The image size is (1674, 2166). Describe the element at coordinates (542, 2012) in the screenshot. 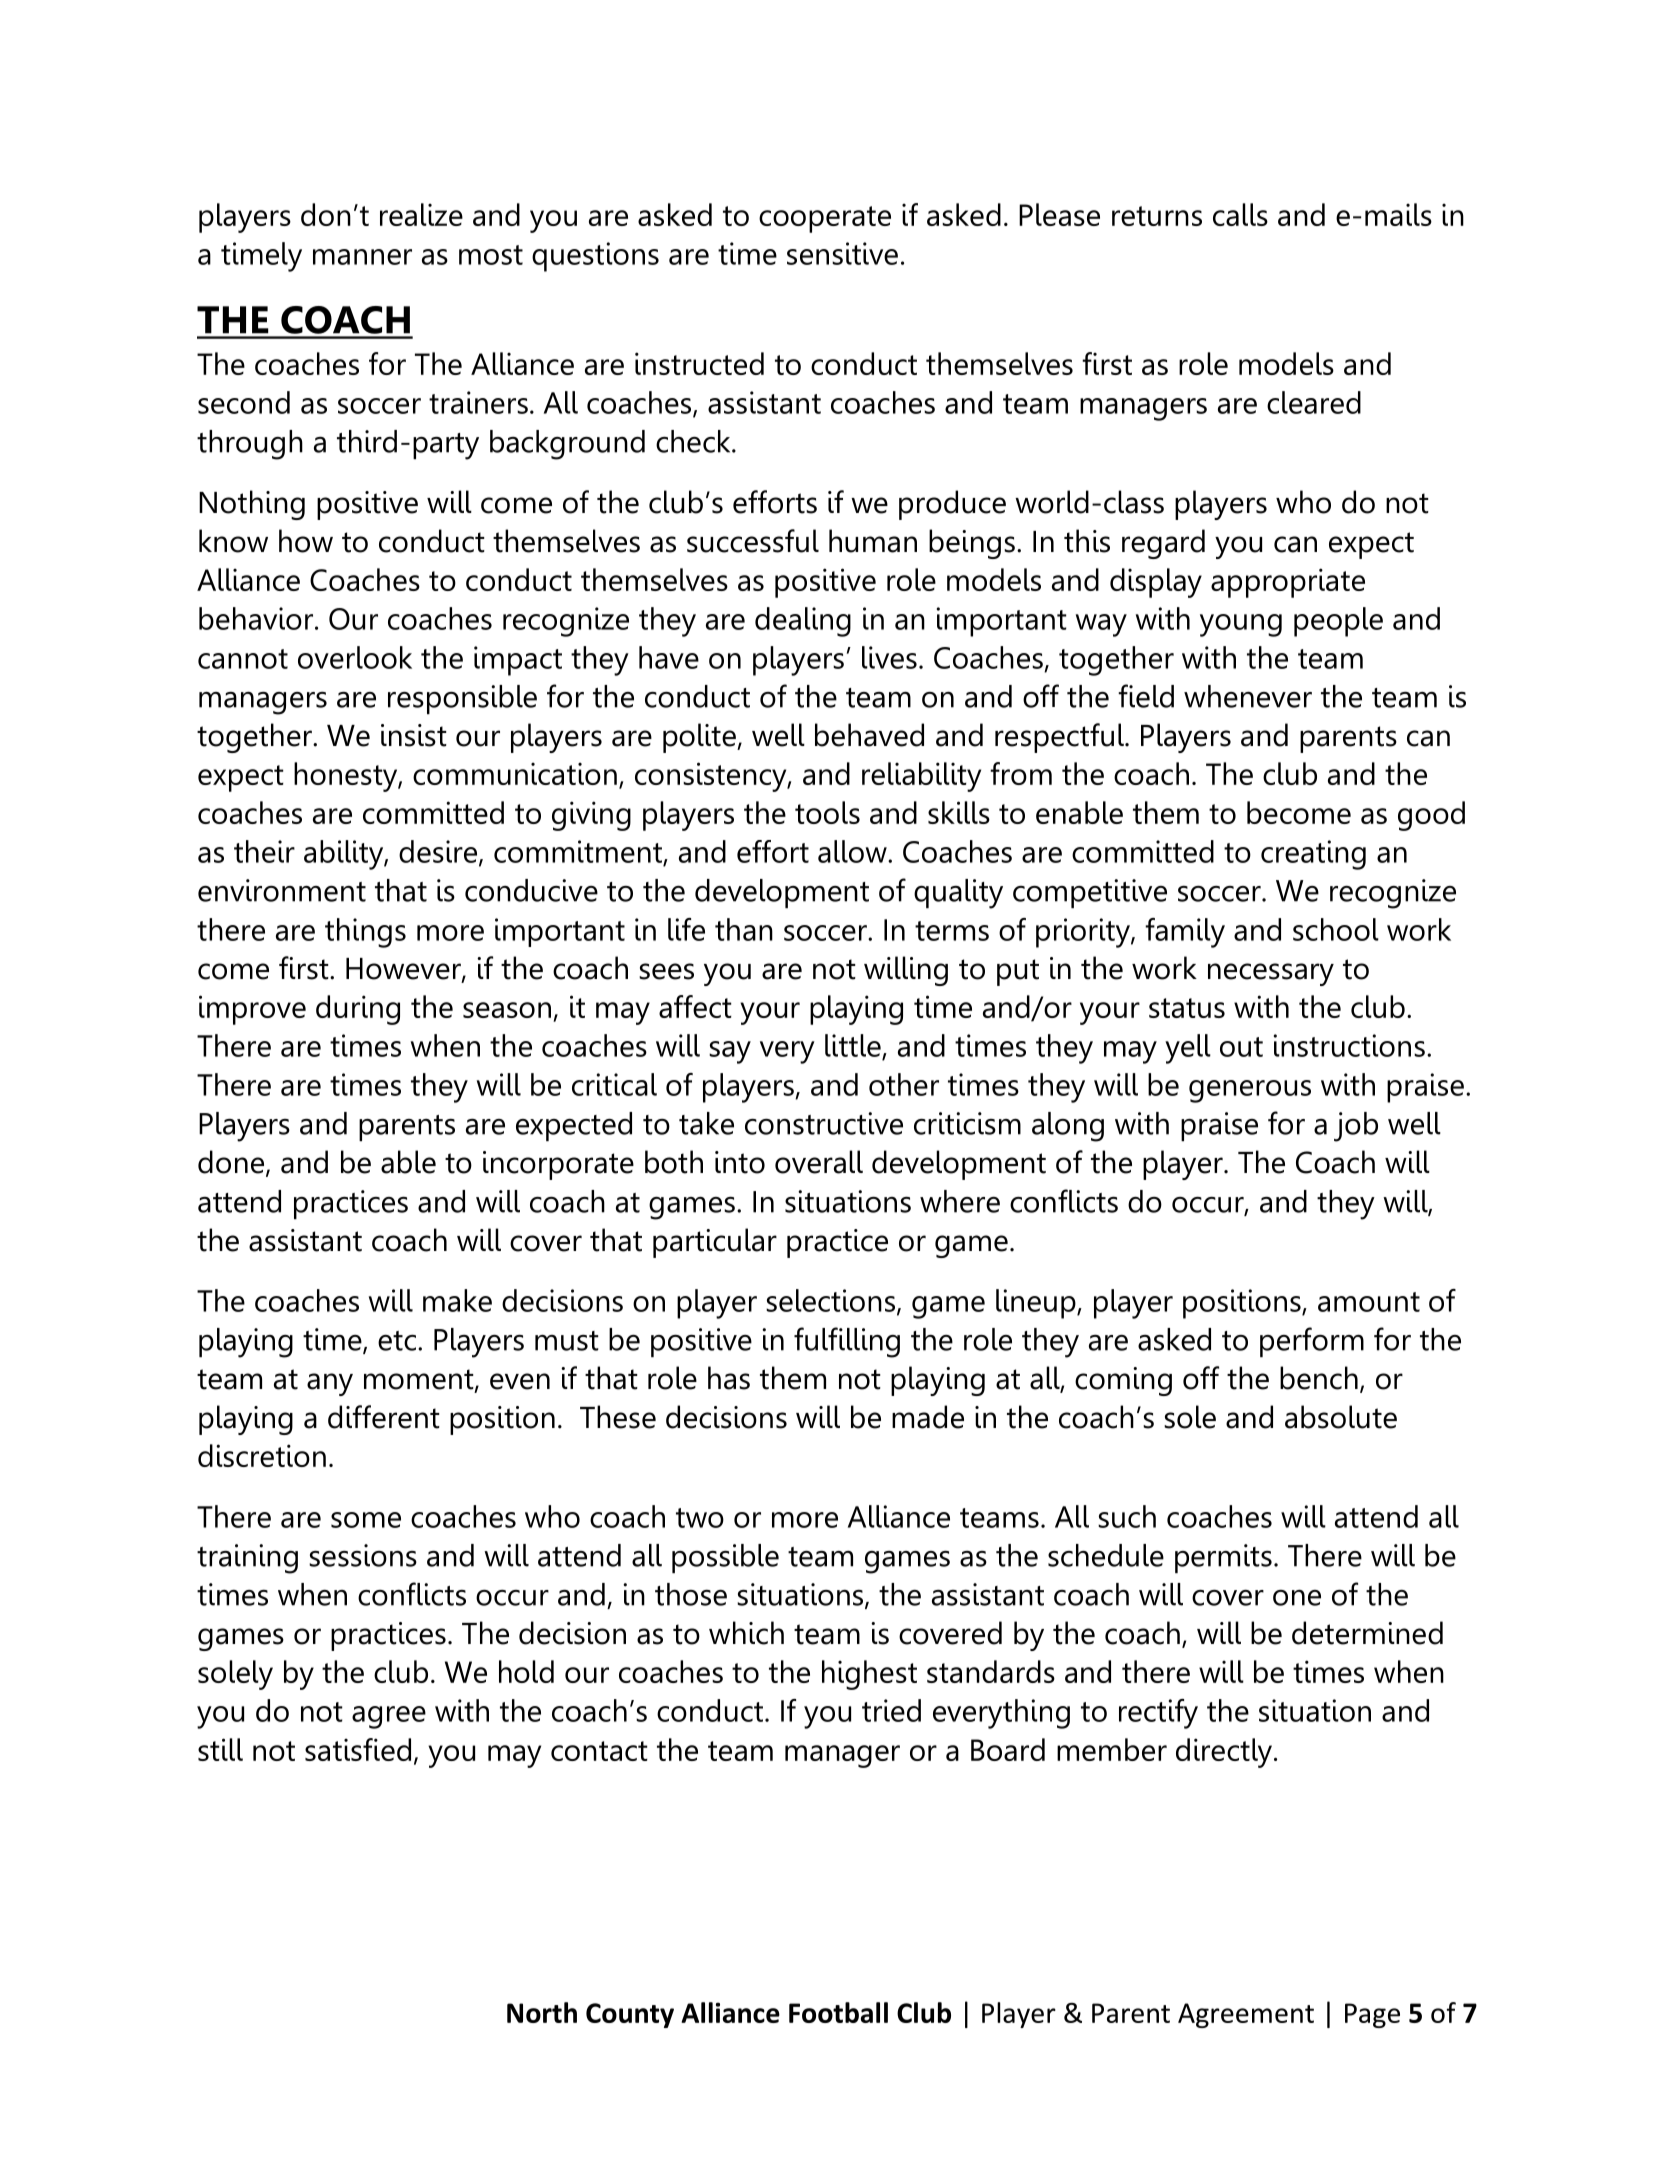

I see `North` at that location.
